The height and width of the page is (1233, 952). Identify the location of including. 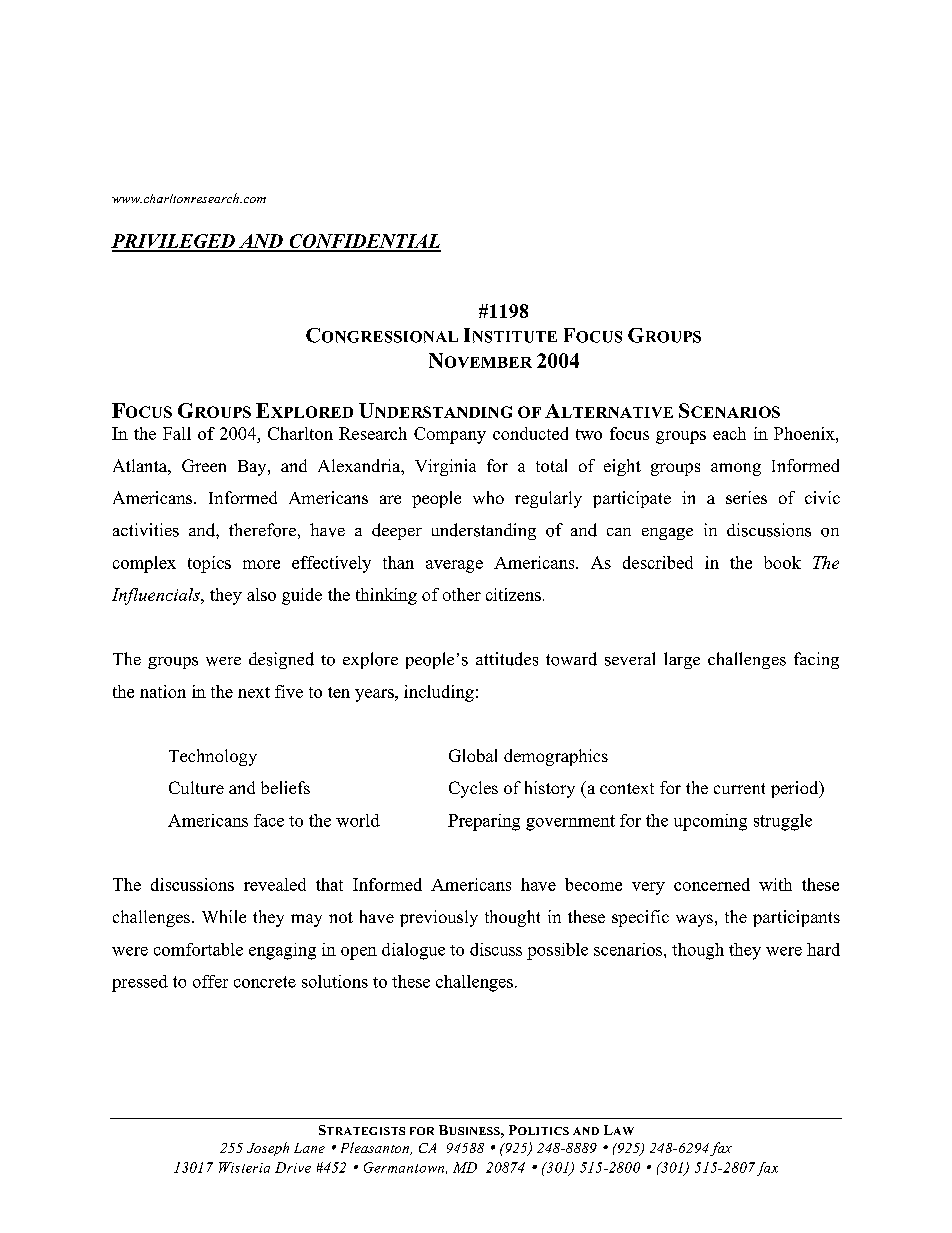
(439, 693).
